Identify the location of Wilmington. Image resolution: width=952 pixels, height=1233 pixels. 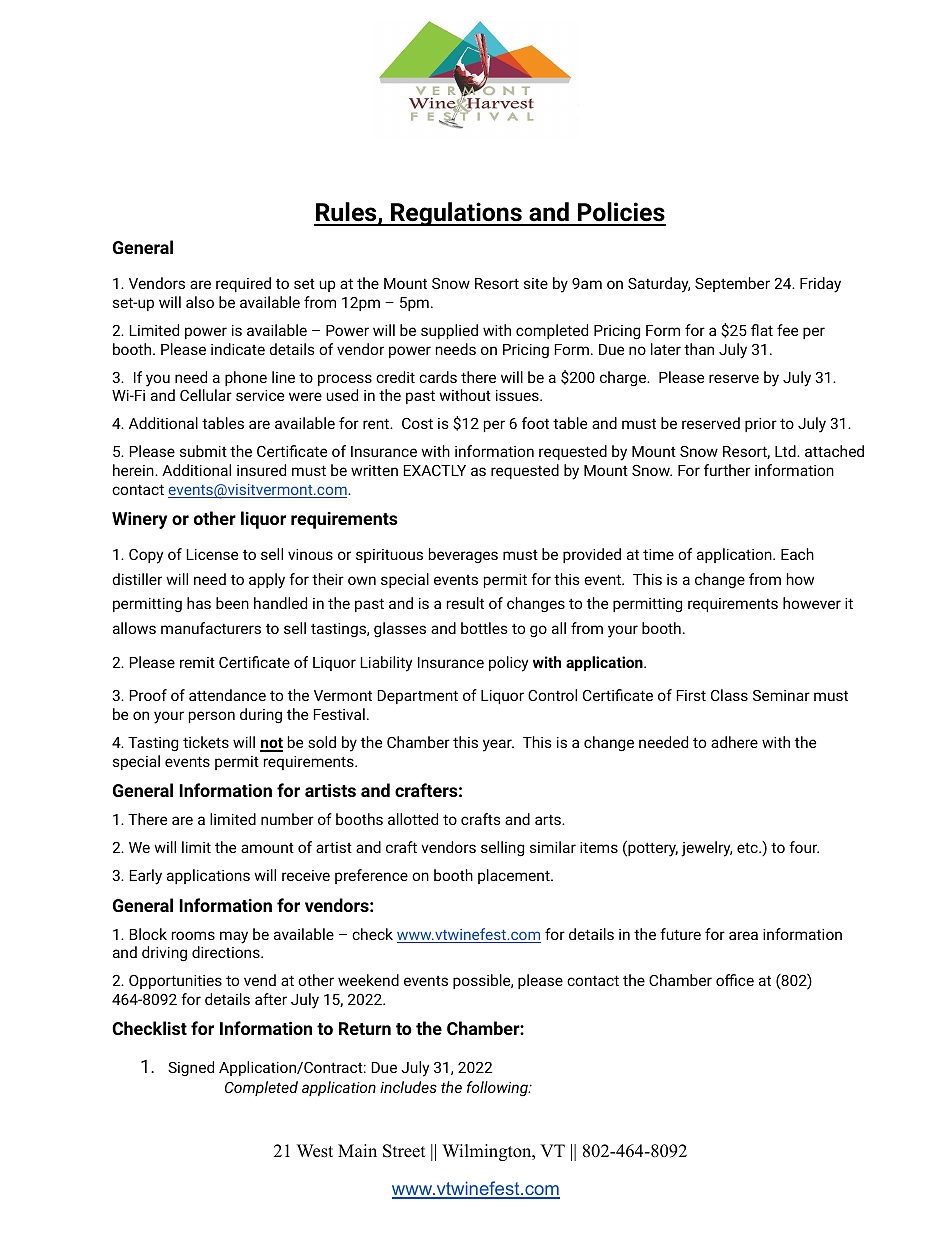
(488, 1152).
